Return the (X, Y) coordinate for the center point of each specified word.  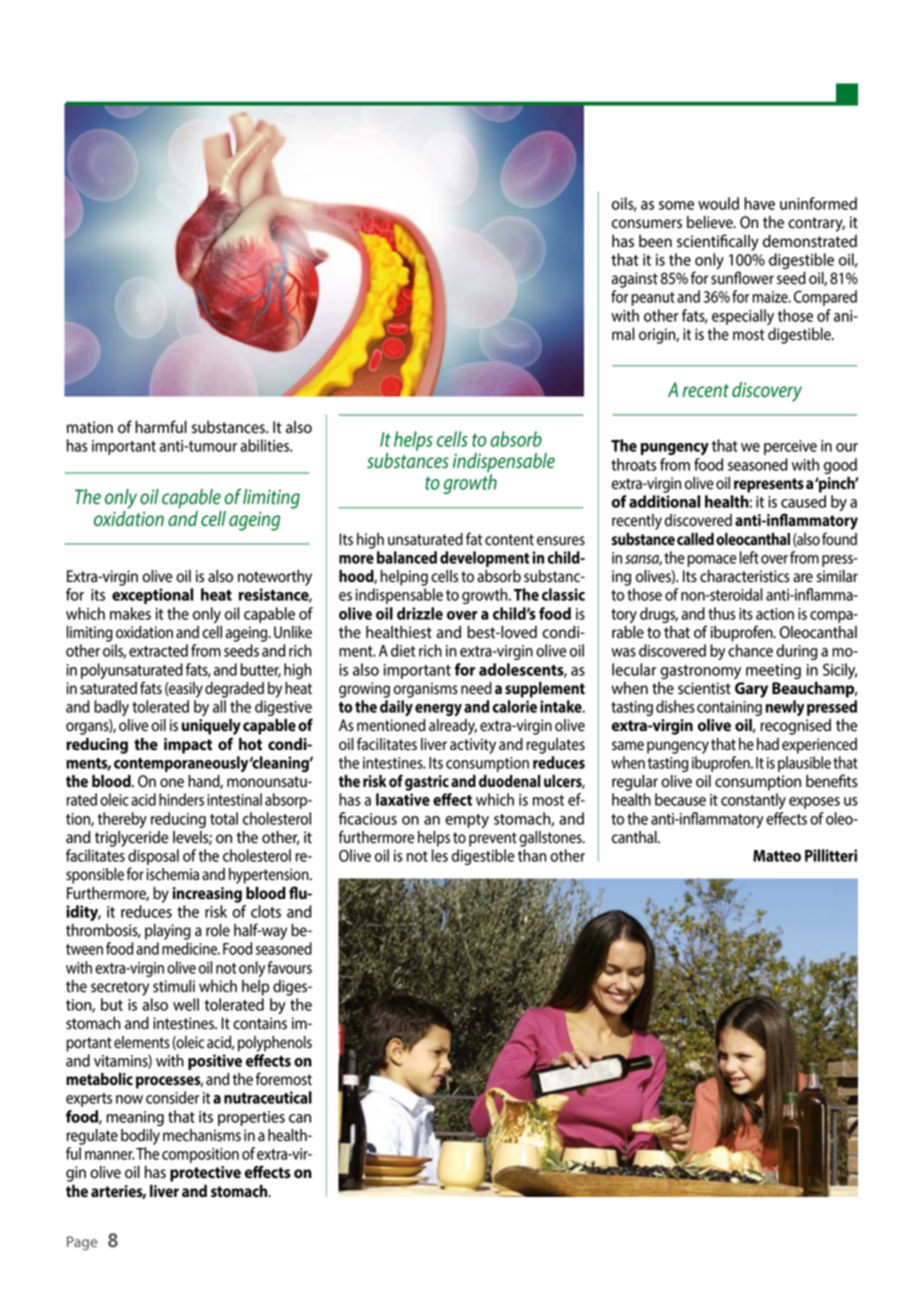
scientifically (718, 242)
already (453, 727)
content (509, 540)
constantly (753, 801)
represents (769, 485)
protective (205, 1174)
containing (729, 710)
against (635, 280)
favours (289, 967)
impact (188, 746)
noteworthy (275, 578)
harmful (161, 427)
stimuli (174, 986)
